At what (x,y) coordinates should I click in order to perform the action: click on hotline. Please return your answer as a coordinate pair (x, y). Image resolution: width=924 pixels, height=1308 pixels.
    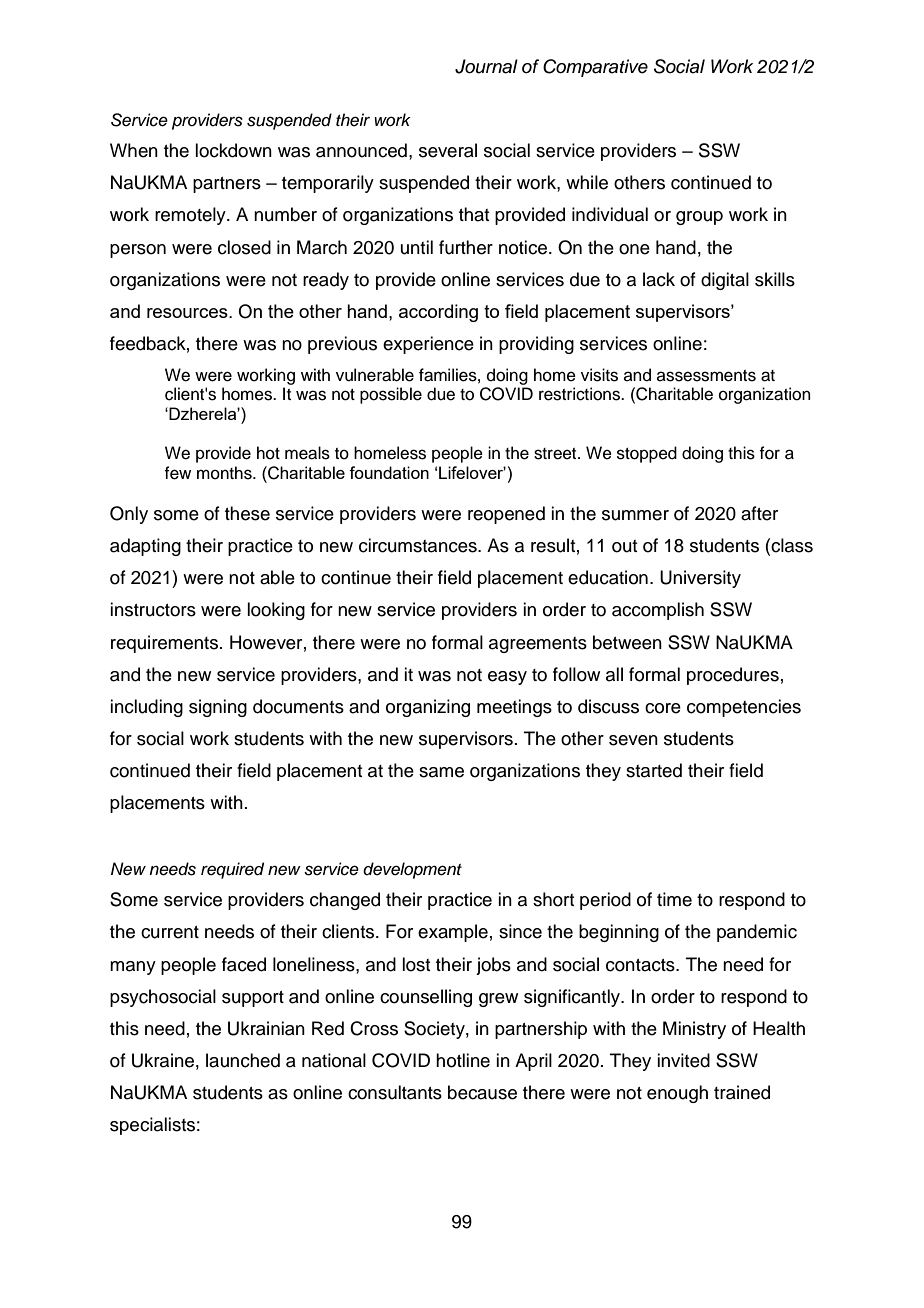
    Looking at the image, I should click on (463, 1060).
